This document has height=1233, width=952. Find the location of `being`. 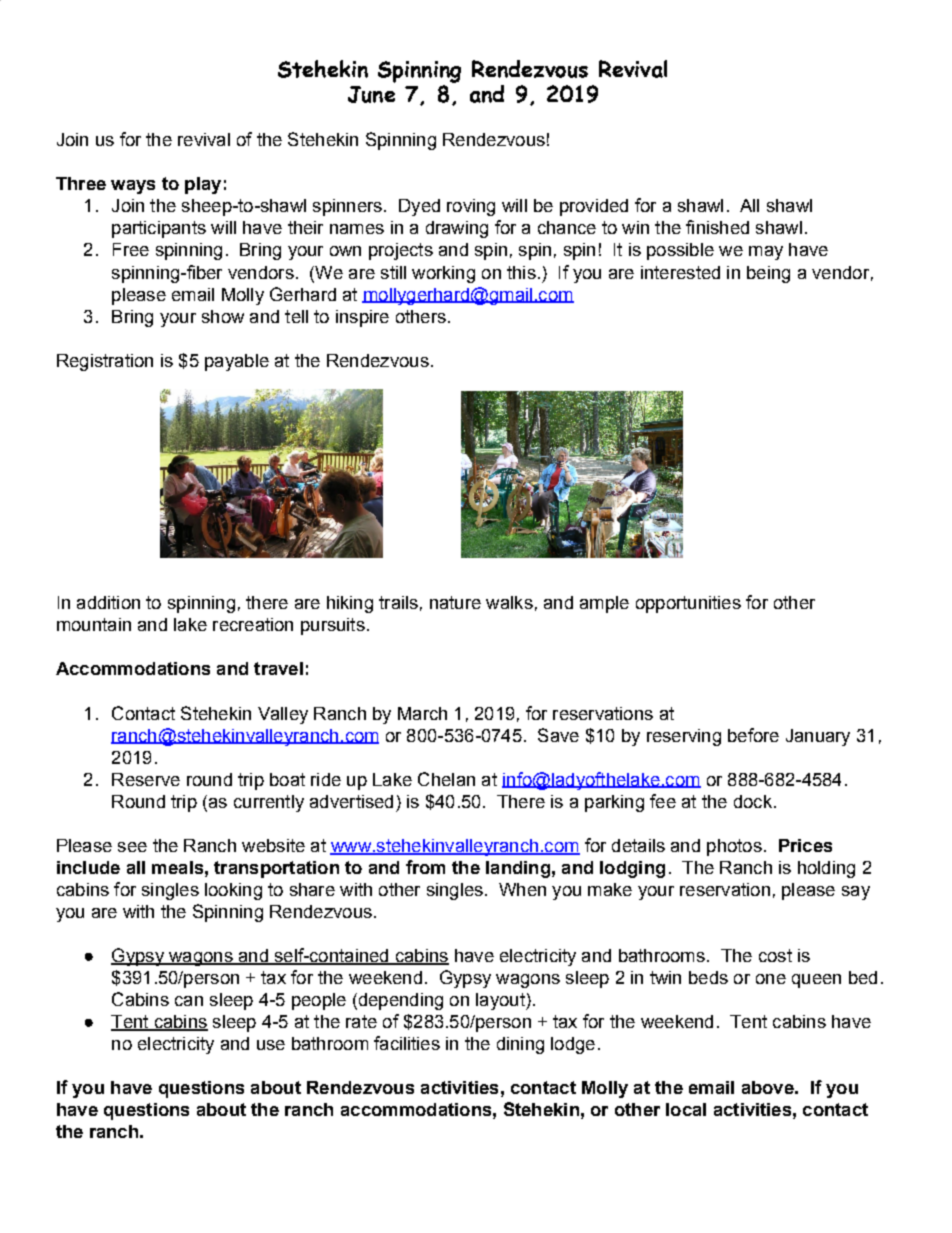

being is located at coordinates (768, 274).
